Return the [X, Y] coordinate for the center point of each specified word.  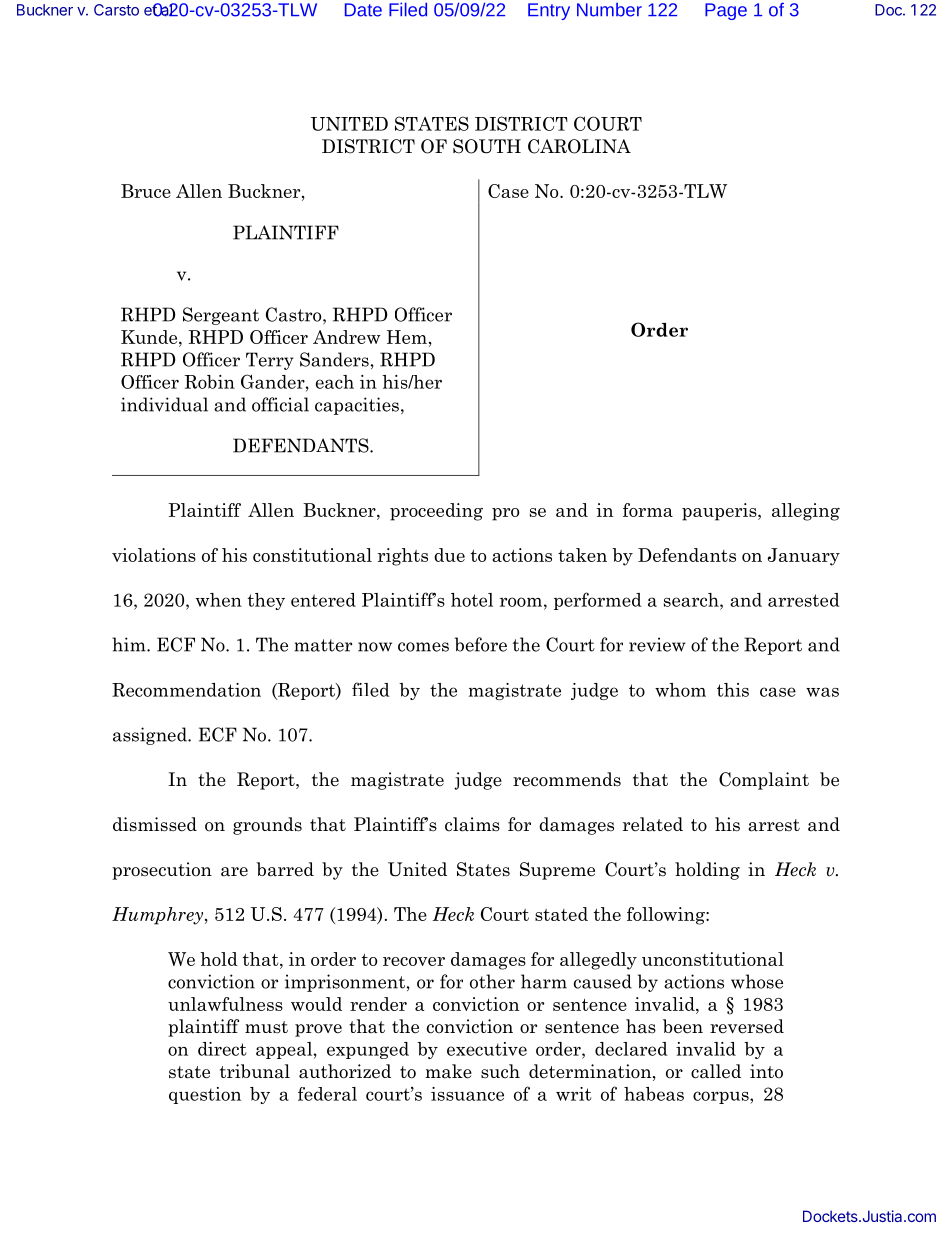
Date [363, 10]
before [481, 644]
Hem [407, 337]
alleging [806, 512]
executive [487, 1049]
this [733, 690]
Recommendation [186, 690]
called [716, 1071]
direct [222, 1049]
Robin [209, 382]
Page [726, 11]
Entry [549, 11]
